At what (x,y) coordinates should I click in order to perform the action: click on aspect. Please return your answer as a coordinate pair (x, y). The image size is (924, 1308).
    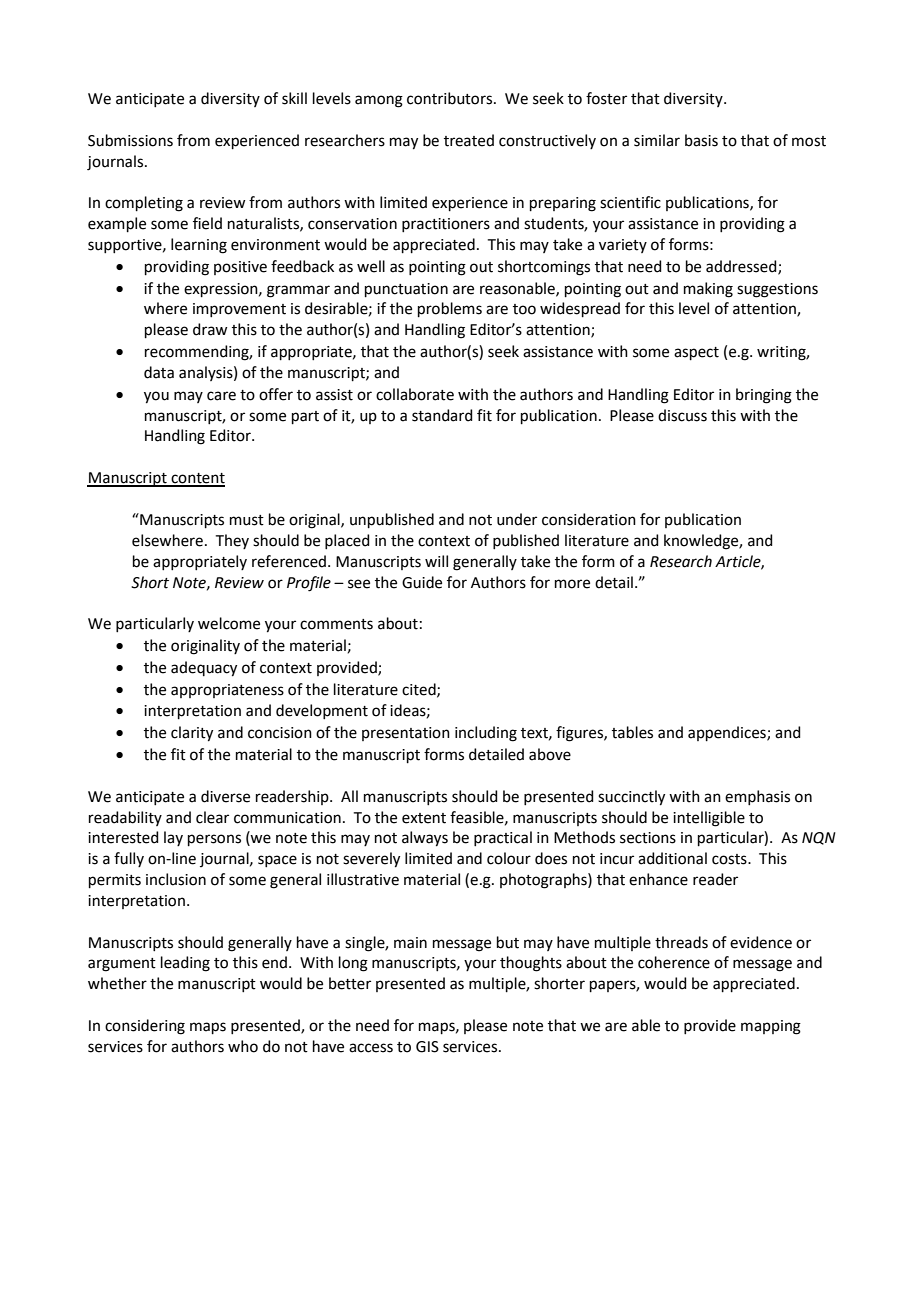
    Looking at the image, I should click on (696, 353).
